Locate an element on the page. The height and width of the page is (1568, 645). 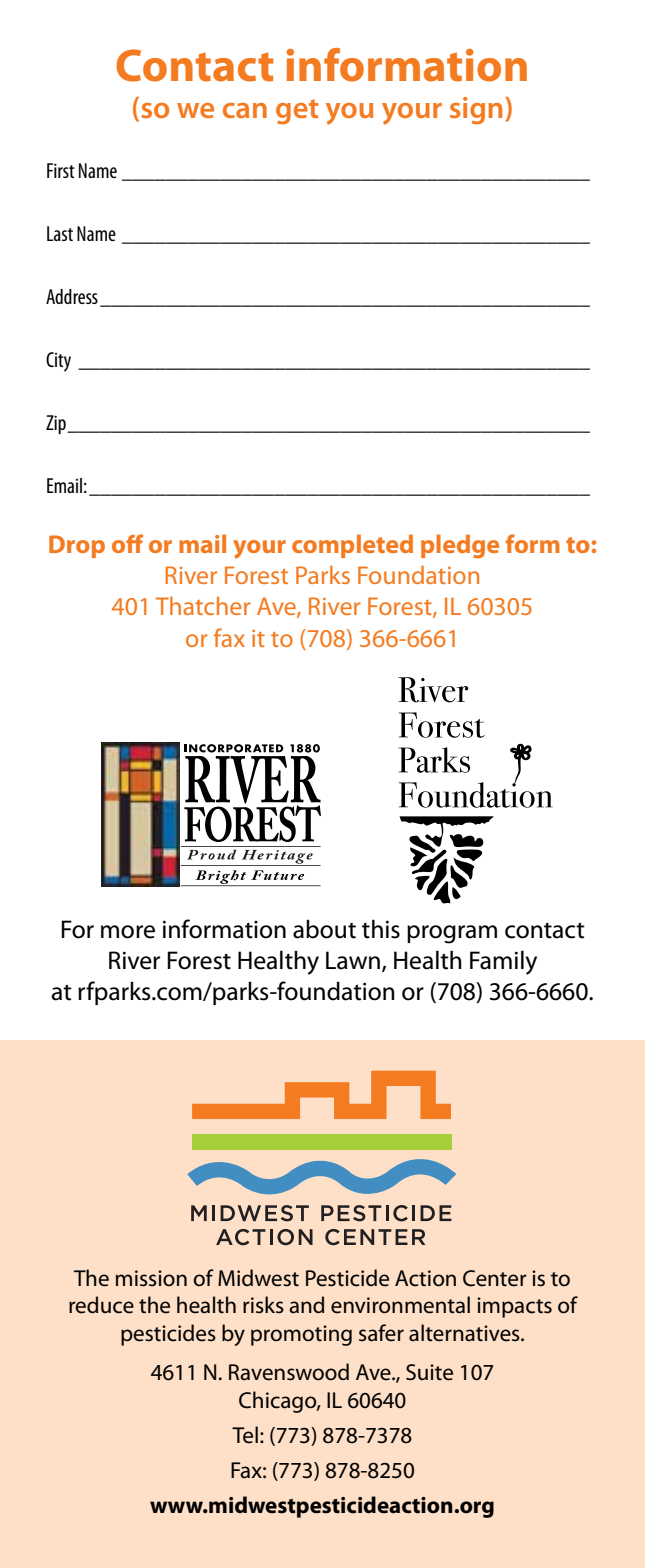
about is located at coordinates (324, 929).
